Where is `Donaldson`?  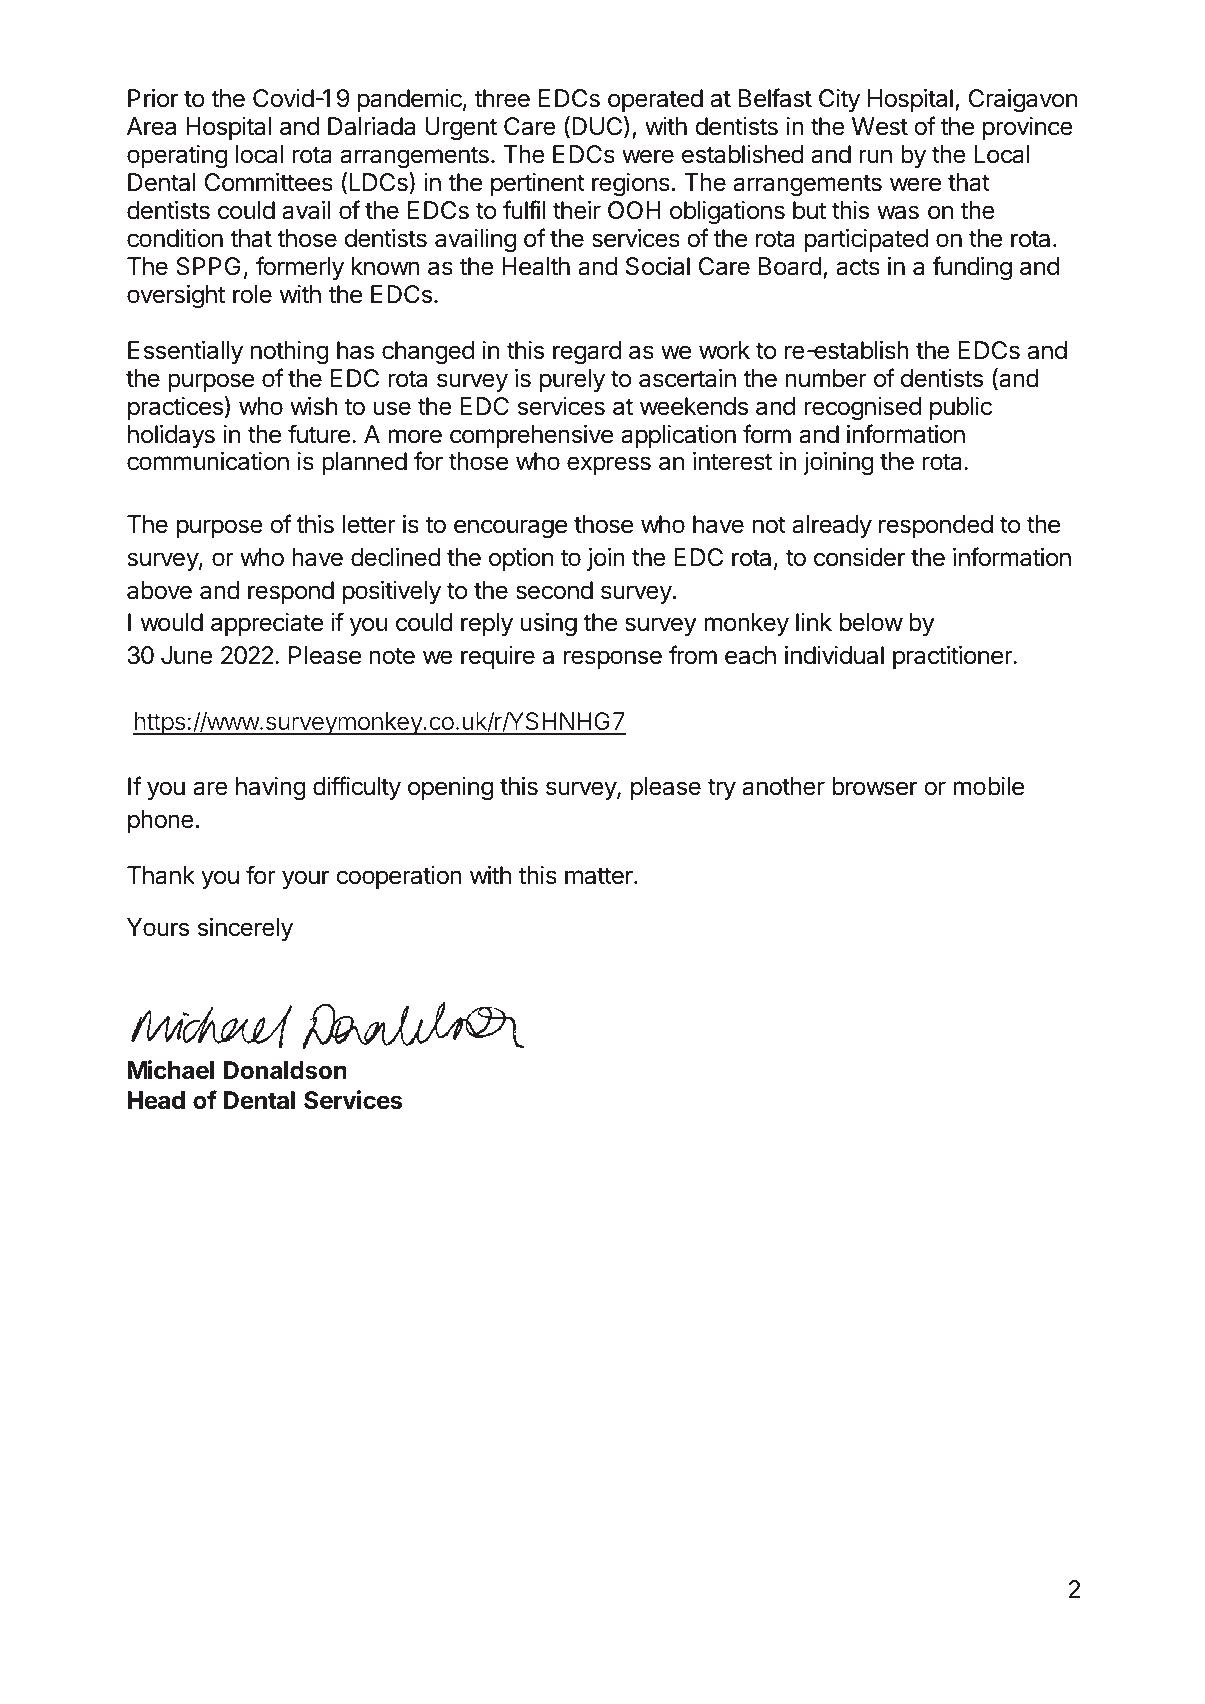
Donaldson is located at coordinates (285, 1070).
